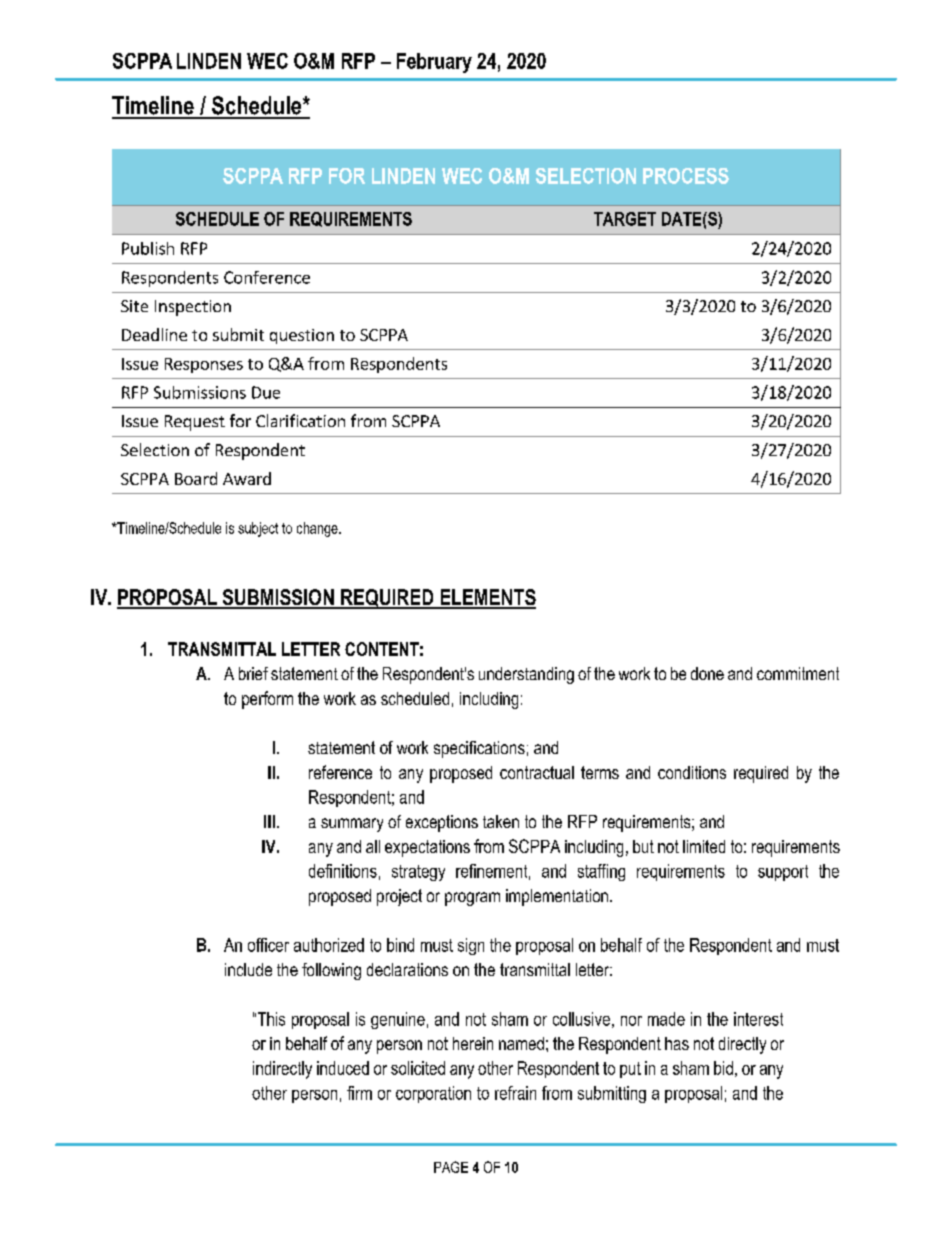 The height and width of the page is (1233, 952). Describe the element at coordinates (269, 821) in the page. I see `III` at that location.
